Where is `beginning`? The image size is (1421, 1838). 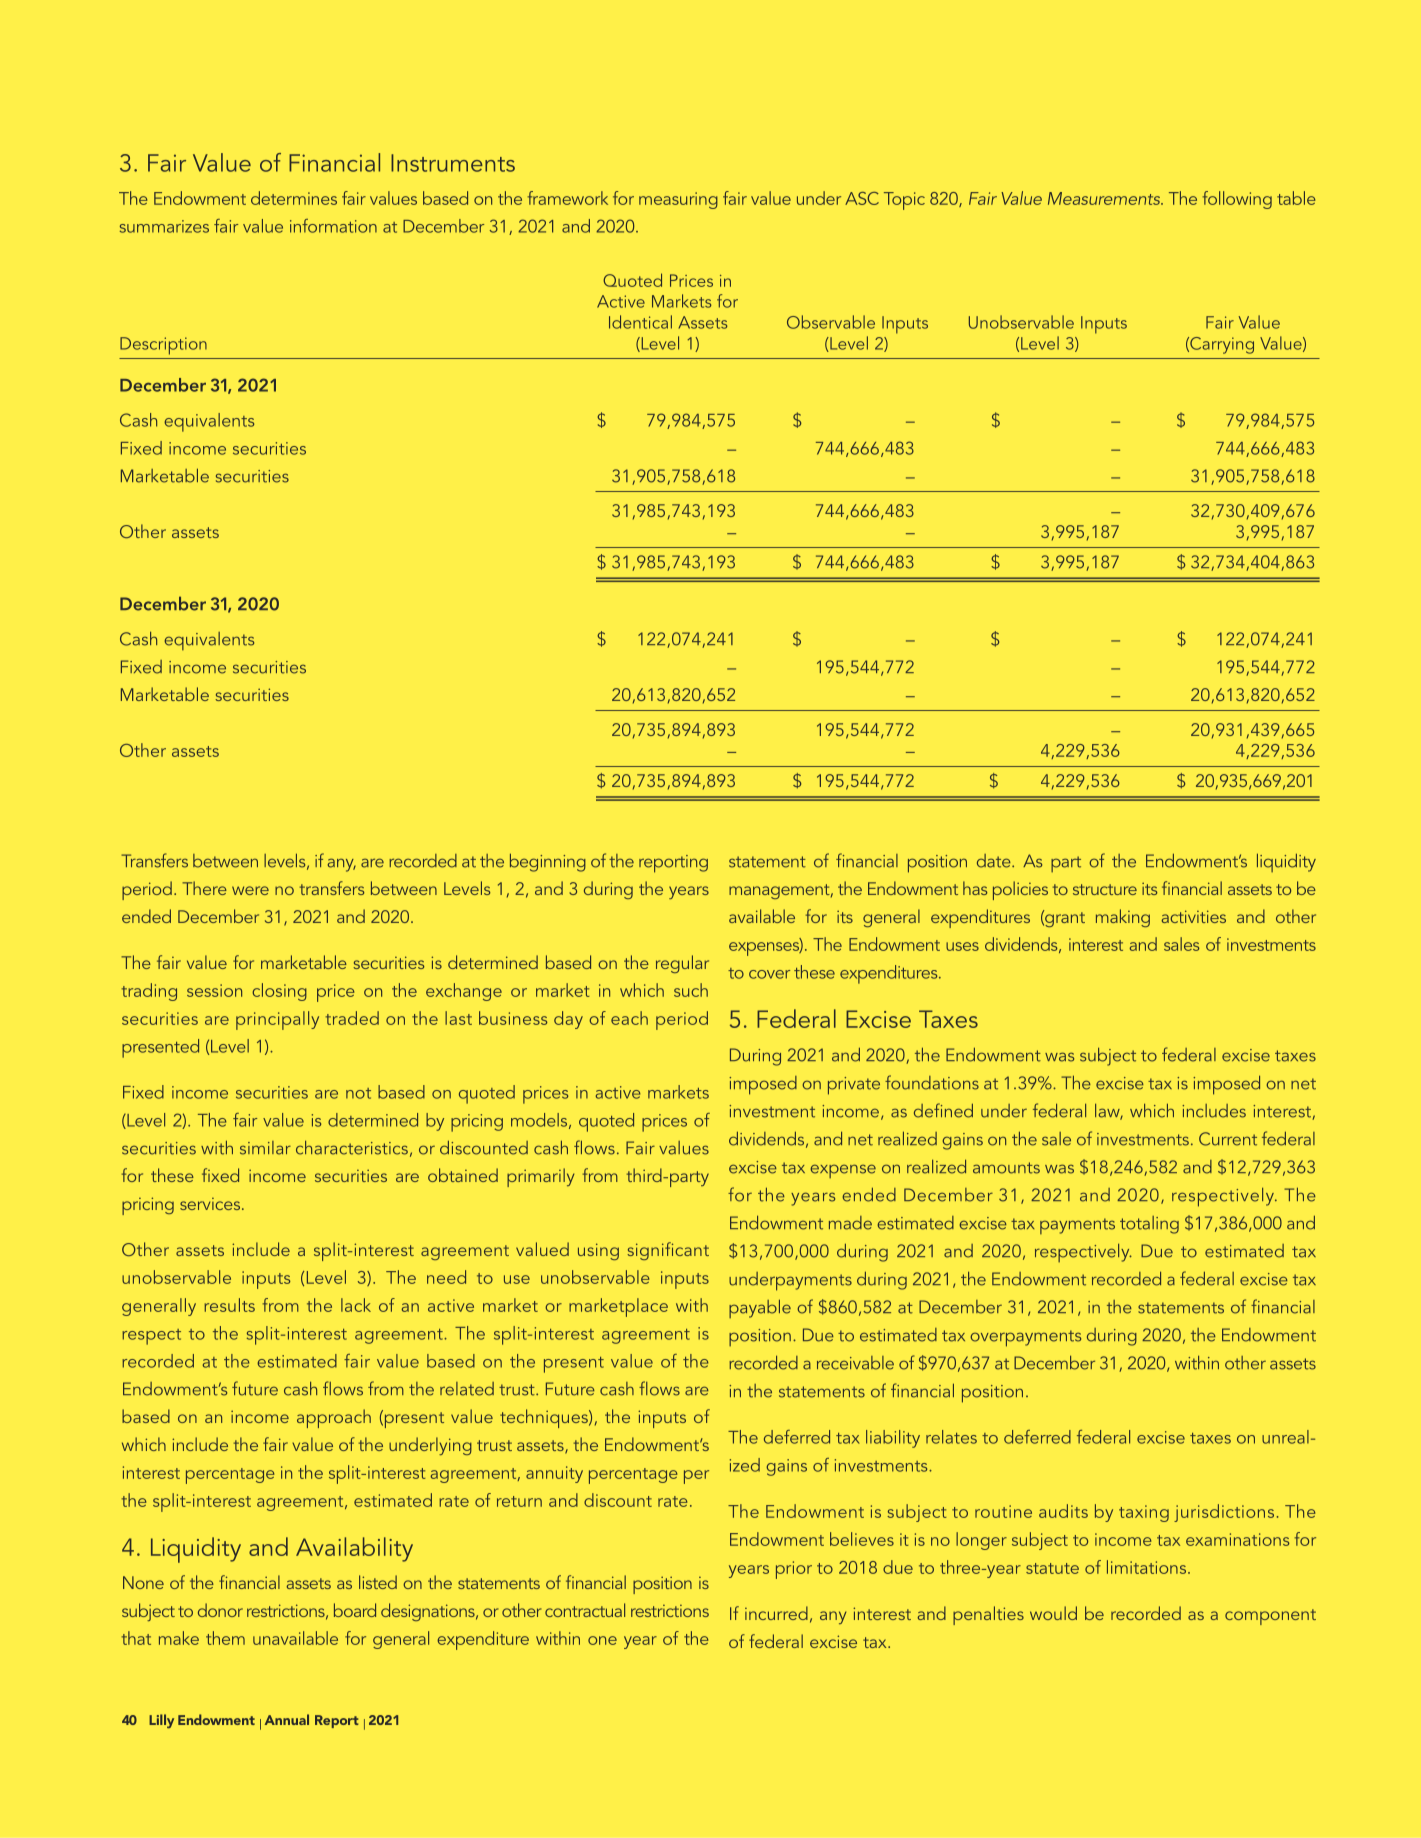
beginning is located at coordinates (548, 862).
